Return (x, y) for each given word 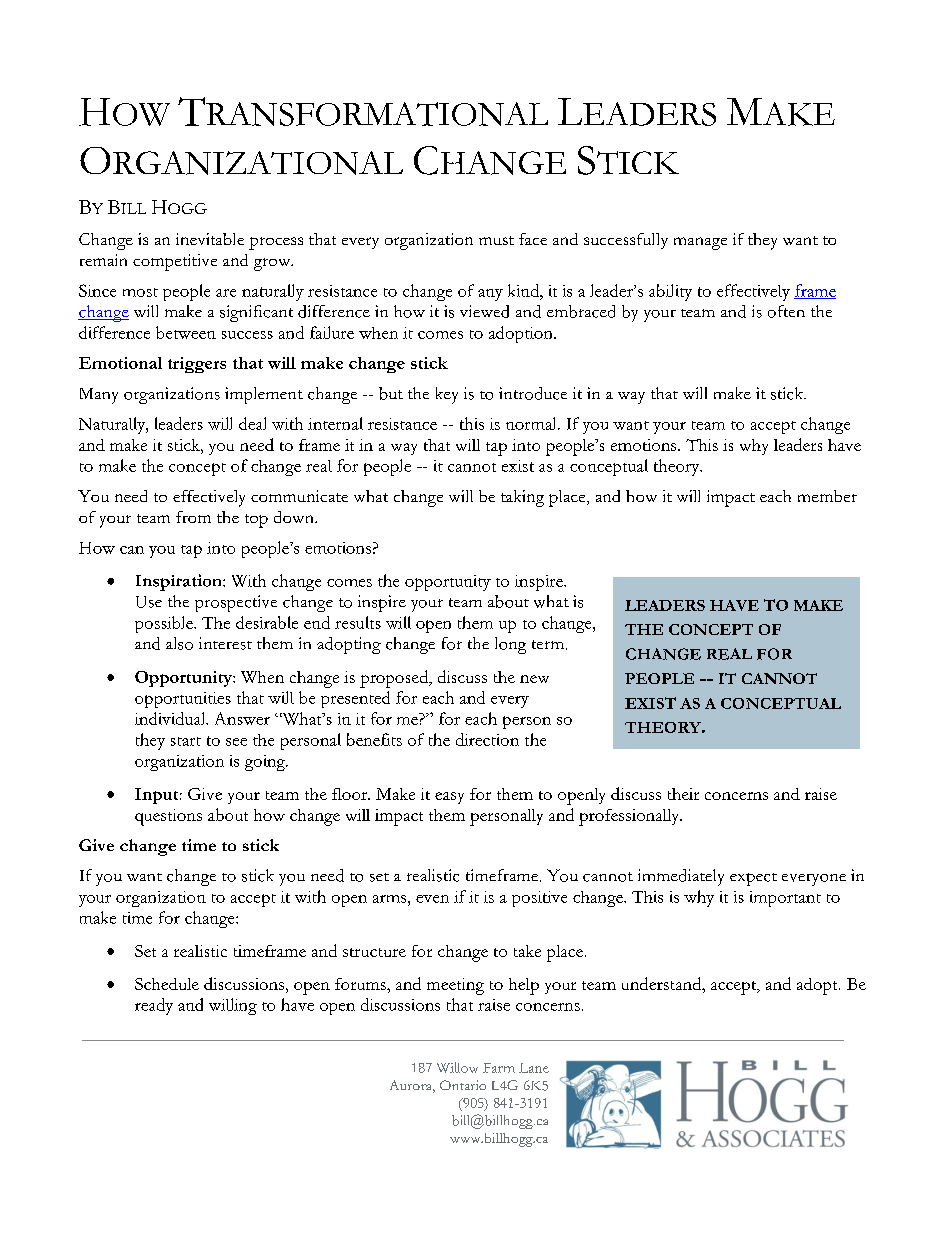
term (549, 645)
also (179, 643)
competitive (175, 262)
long (510, 645)
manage (700, 243)
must (496, 240)
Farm (499, 1068)
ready (154, 1006)
